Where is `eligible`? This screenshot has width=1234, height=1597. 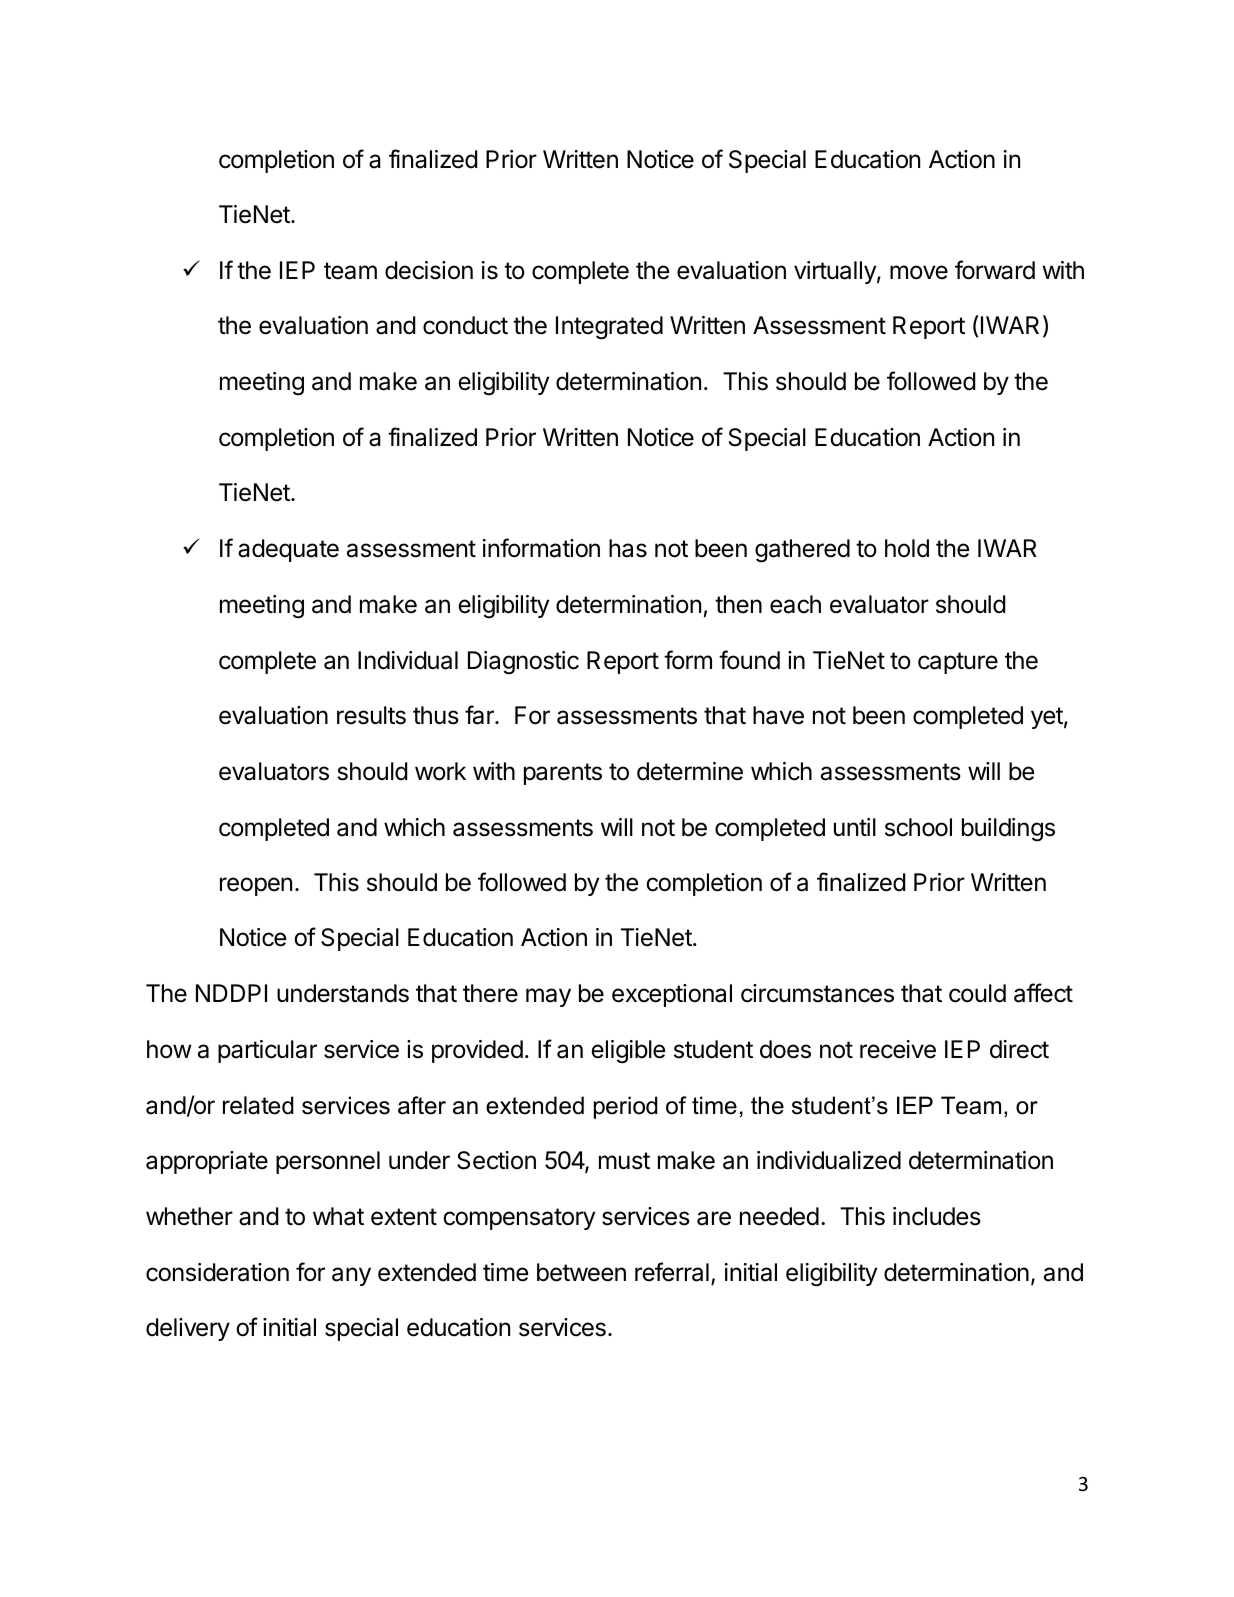
eligible is located at coordinates (628, 1052).
